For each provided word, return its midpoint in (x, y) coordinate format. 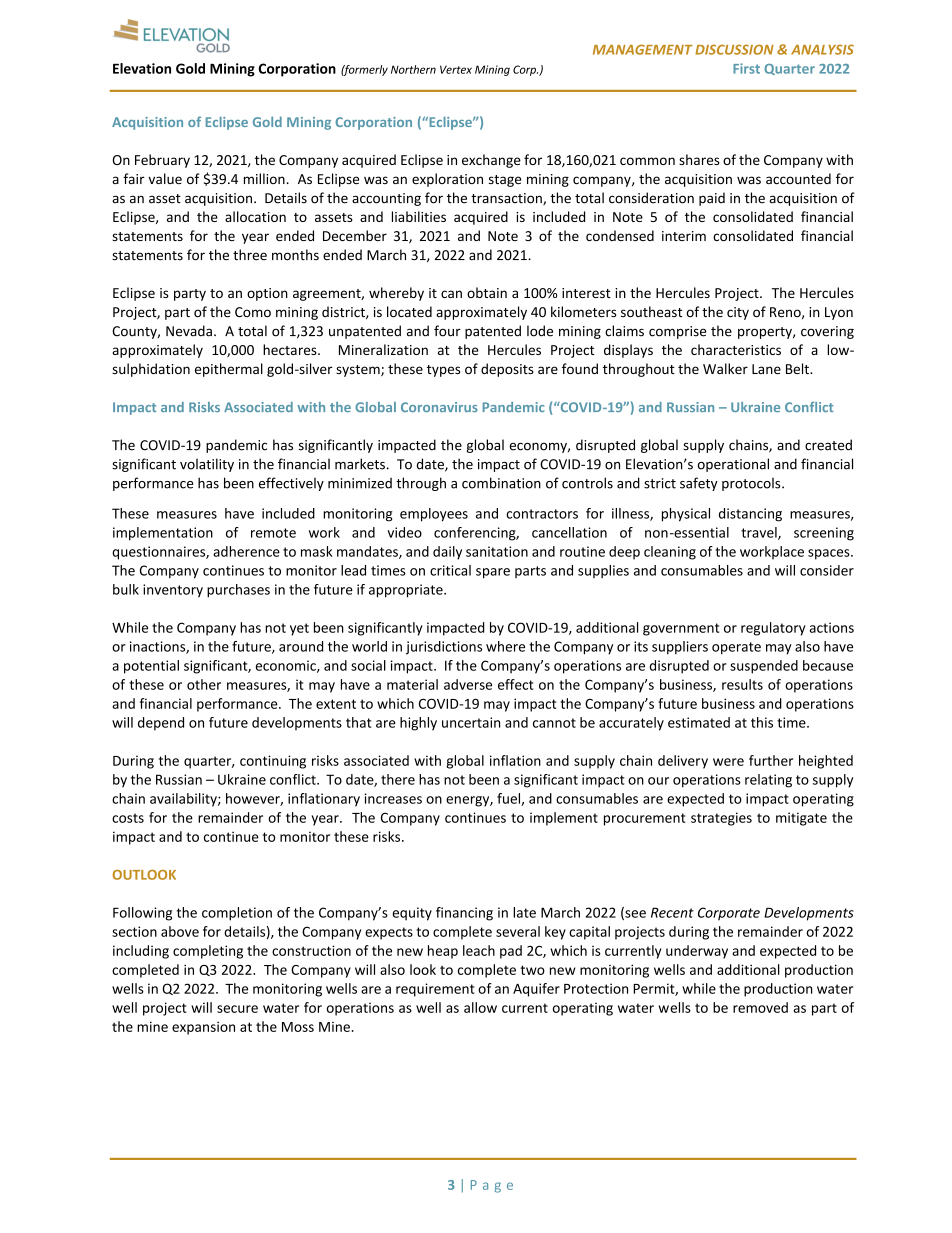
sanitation (497, 551)
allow (480, 1007)
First (746, 68)
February (162, 161)
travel (760, 533)
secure (237, 1009)
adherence (246, 551)
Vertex (456, 69)
